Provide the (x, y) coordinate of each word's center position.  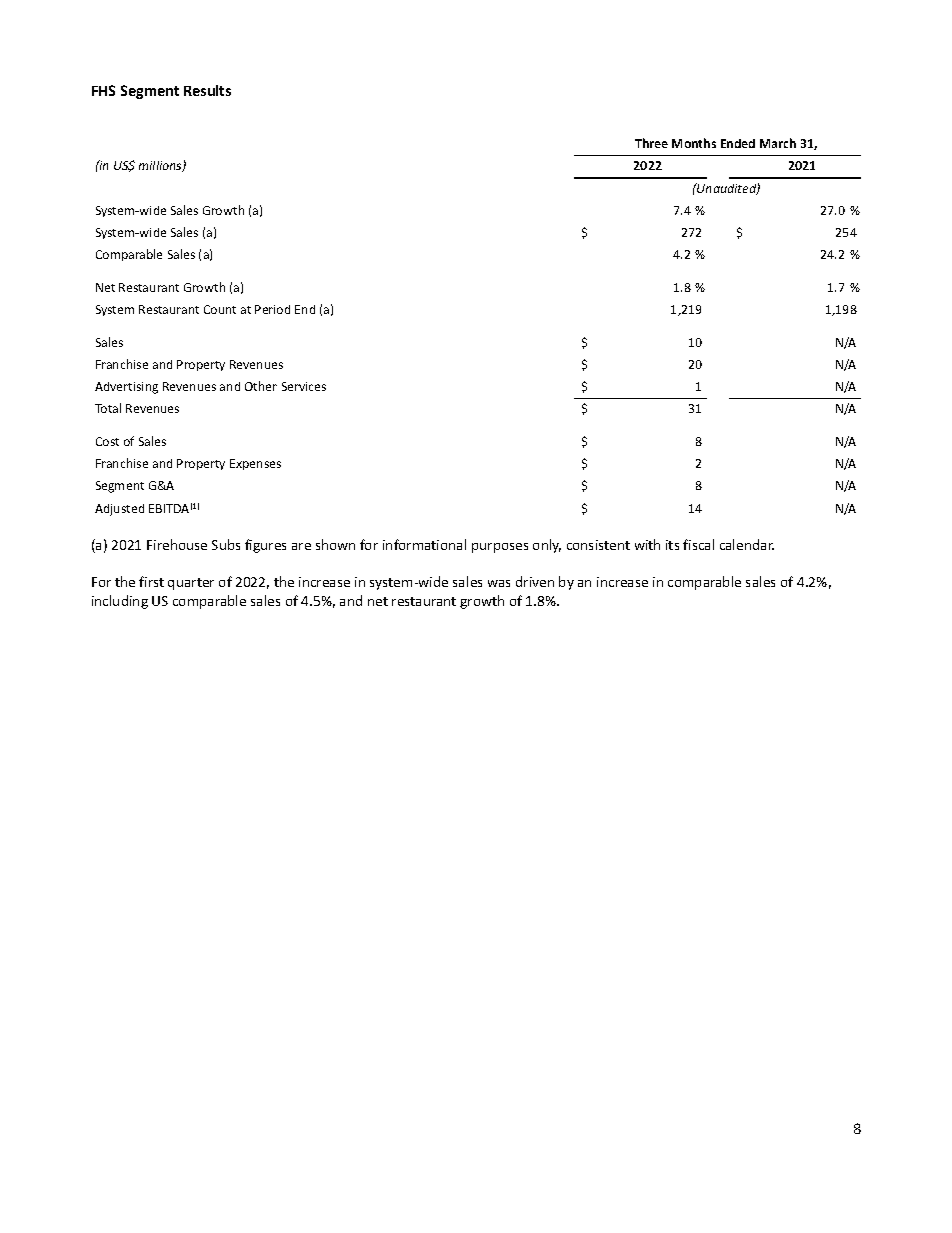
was (499, 583)
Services (304, 386)
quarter (191, 584)
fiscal (698, 544)
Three (651, 143)
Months (694, 143)
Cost (107, 441)
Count (220, 309)
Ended (738, 143)
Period (272, 309)
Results (207, 90)
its (672, 545)
